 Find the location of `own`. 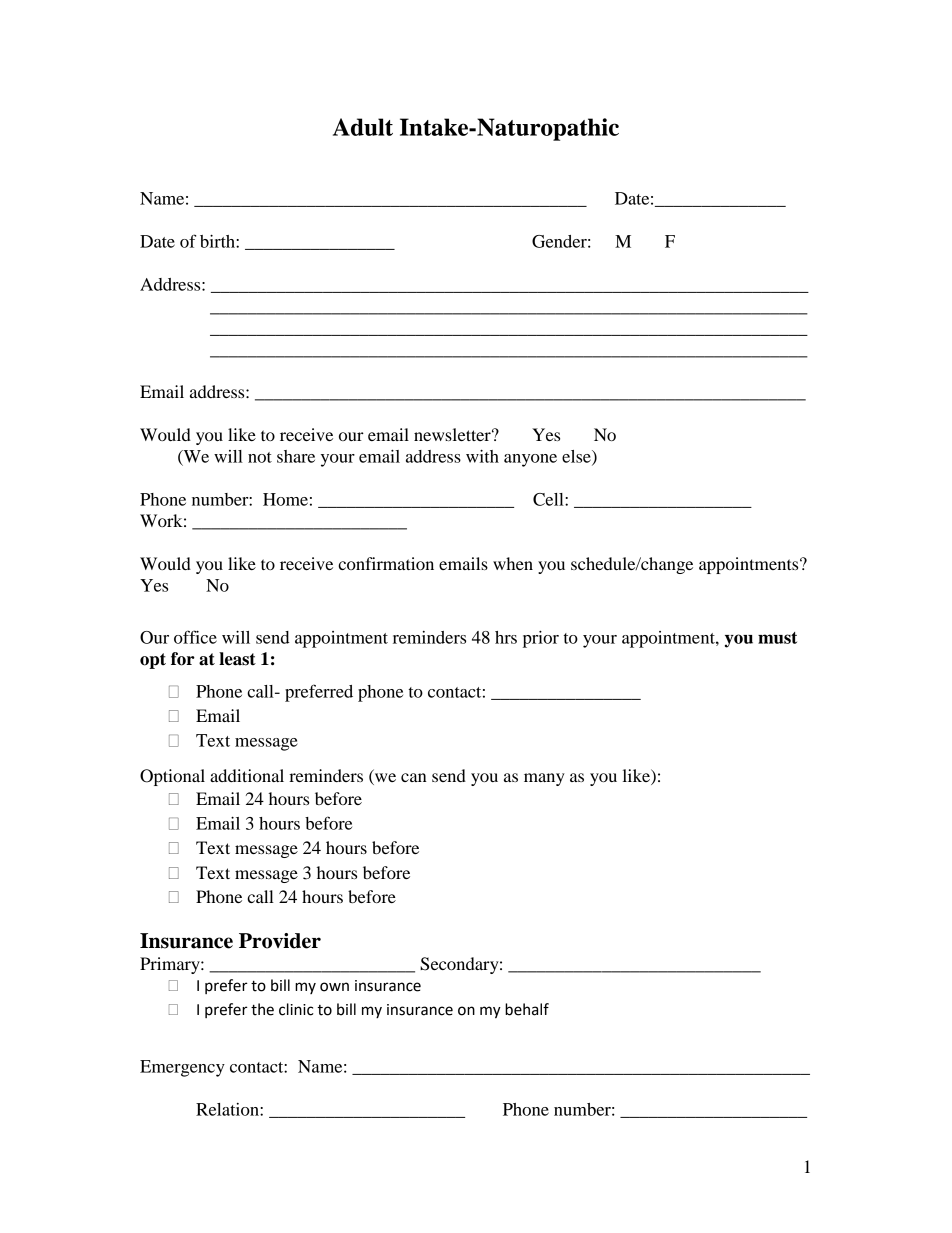

own is located at coordinates (334, 987).
